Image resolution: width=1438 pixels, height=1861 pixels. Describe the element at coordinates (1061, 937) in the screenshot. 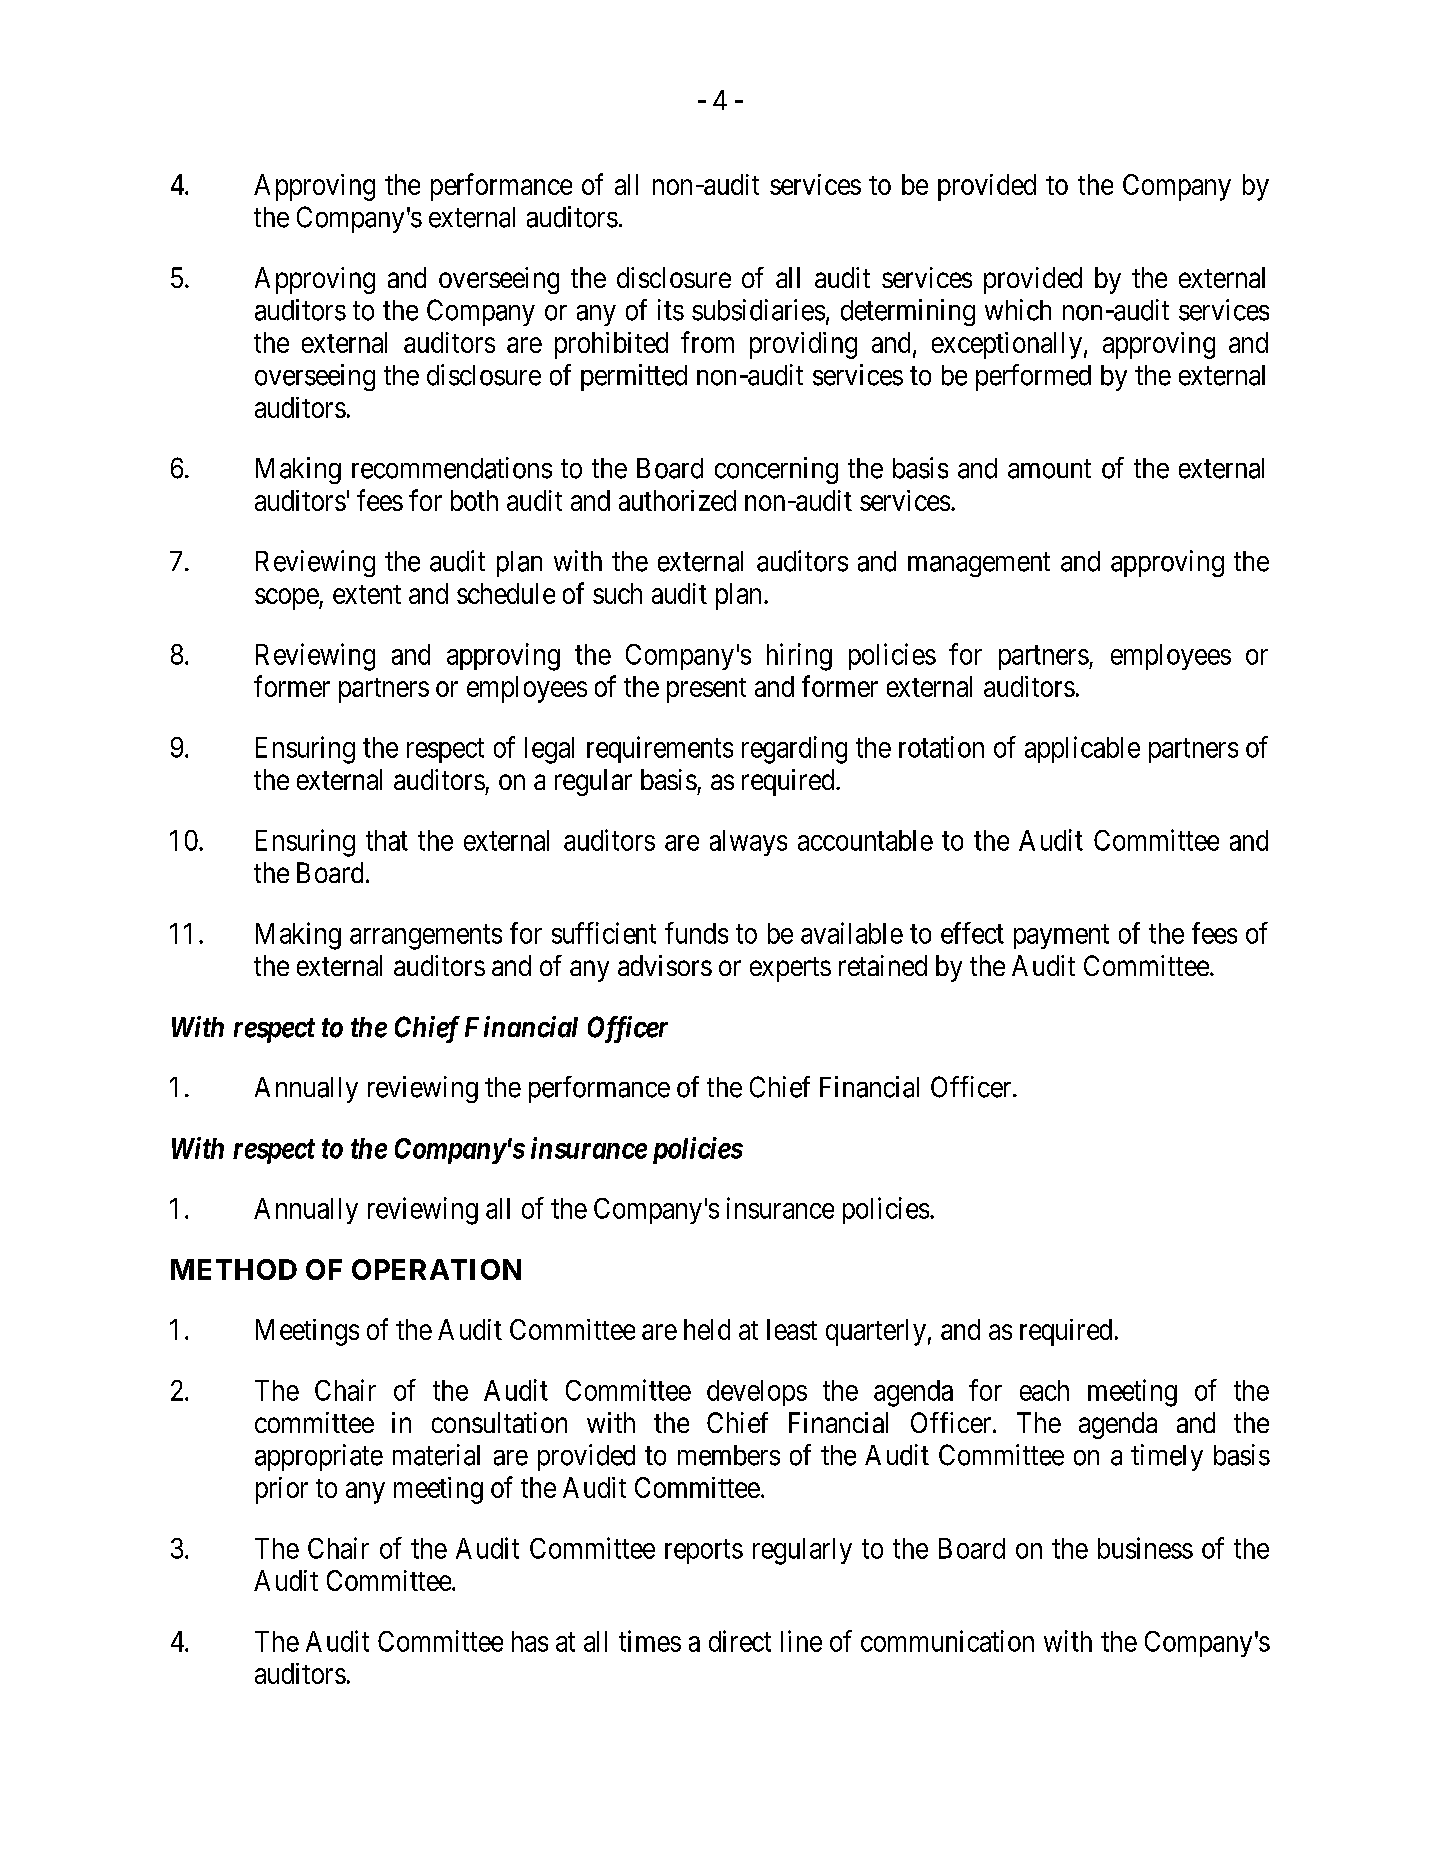

I see `payment` at that location.
